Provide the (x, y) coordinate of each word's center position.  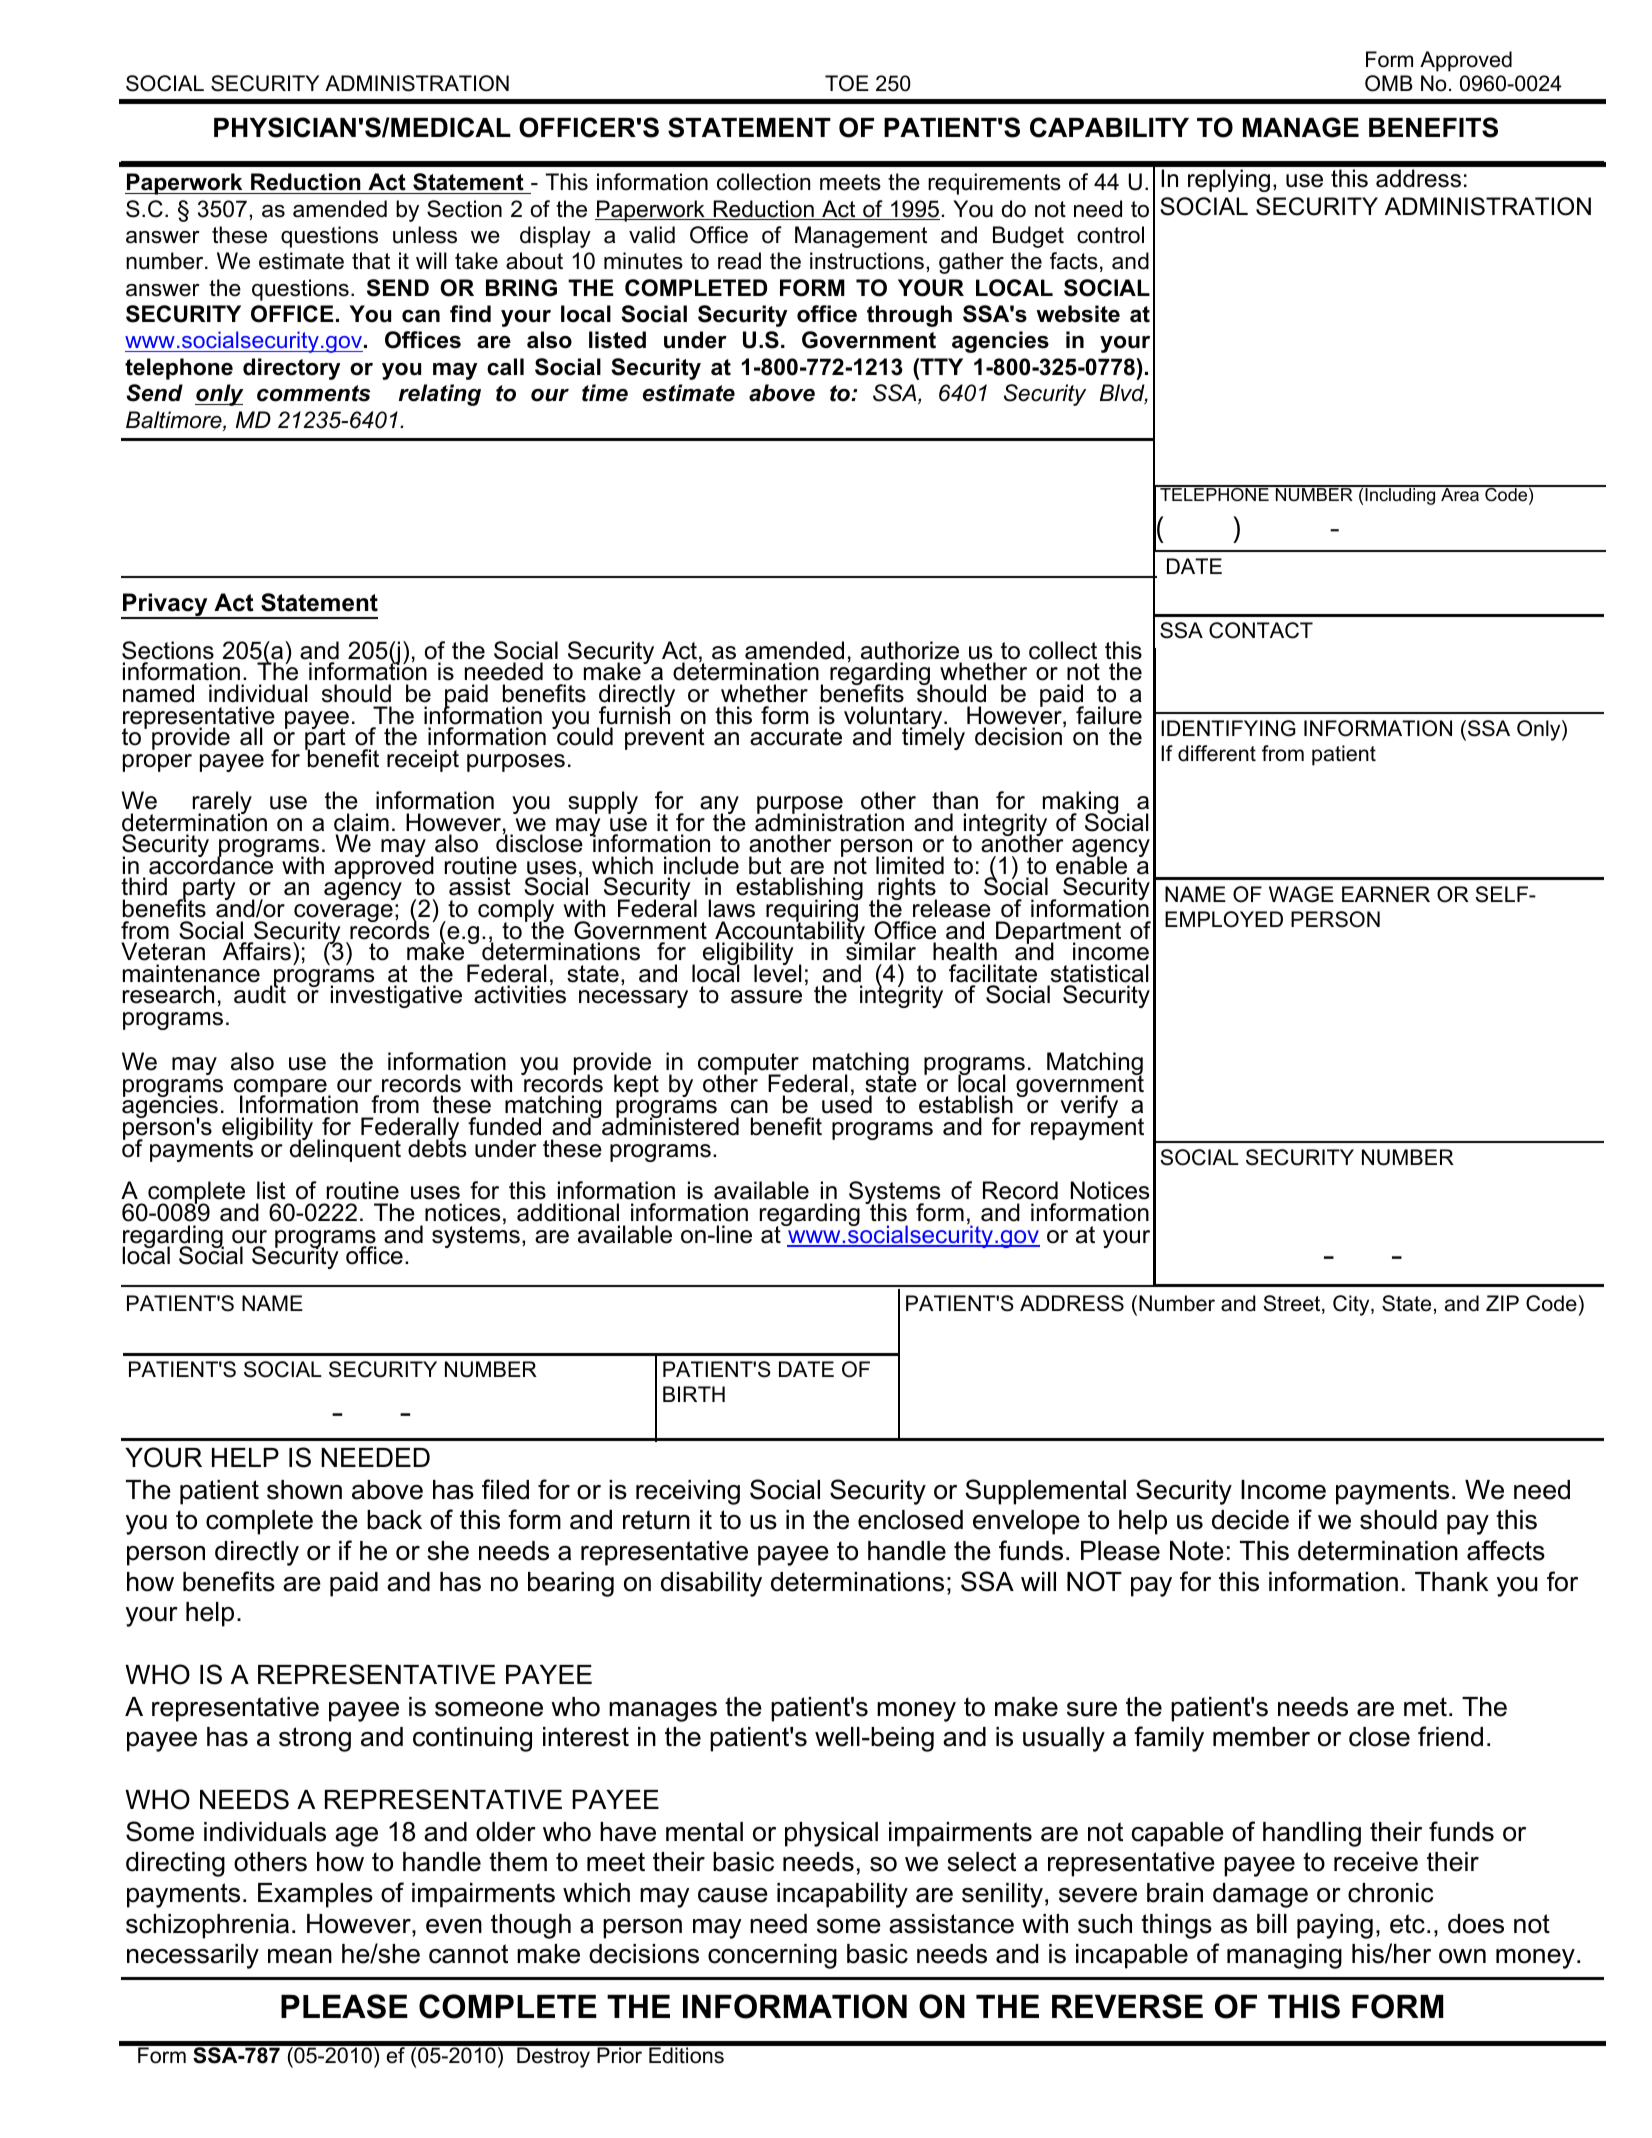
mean (300, 1956)
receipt (423, 760)
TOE (847, 83)
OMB (1389, 83)
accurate (796, 737)
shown (304, 1490)
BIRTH (694, 1394)
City (1352, 1305)
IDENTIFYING (1228, 728)
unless (425, 235)
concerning (772, 1956)
